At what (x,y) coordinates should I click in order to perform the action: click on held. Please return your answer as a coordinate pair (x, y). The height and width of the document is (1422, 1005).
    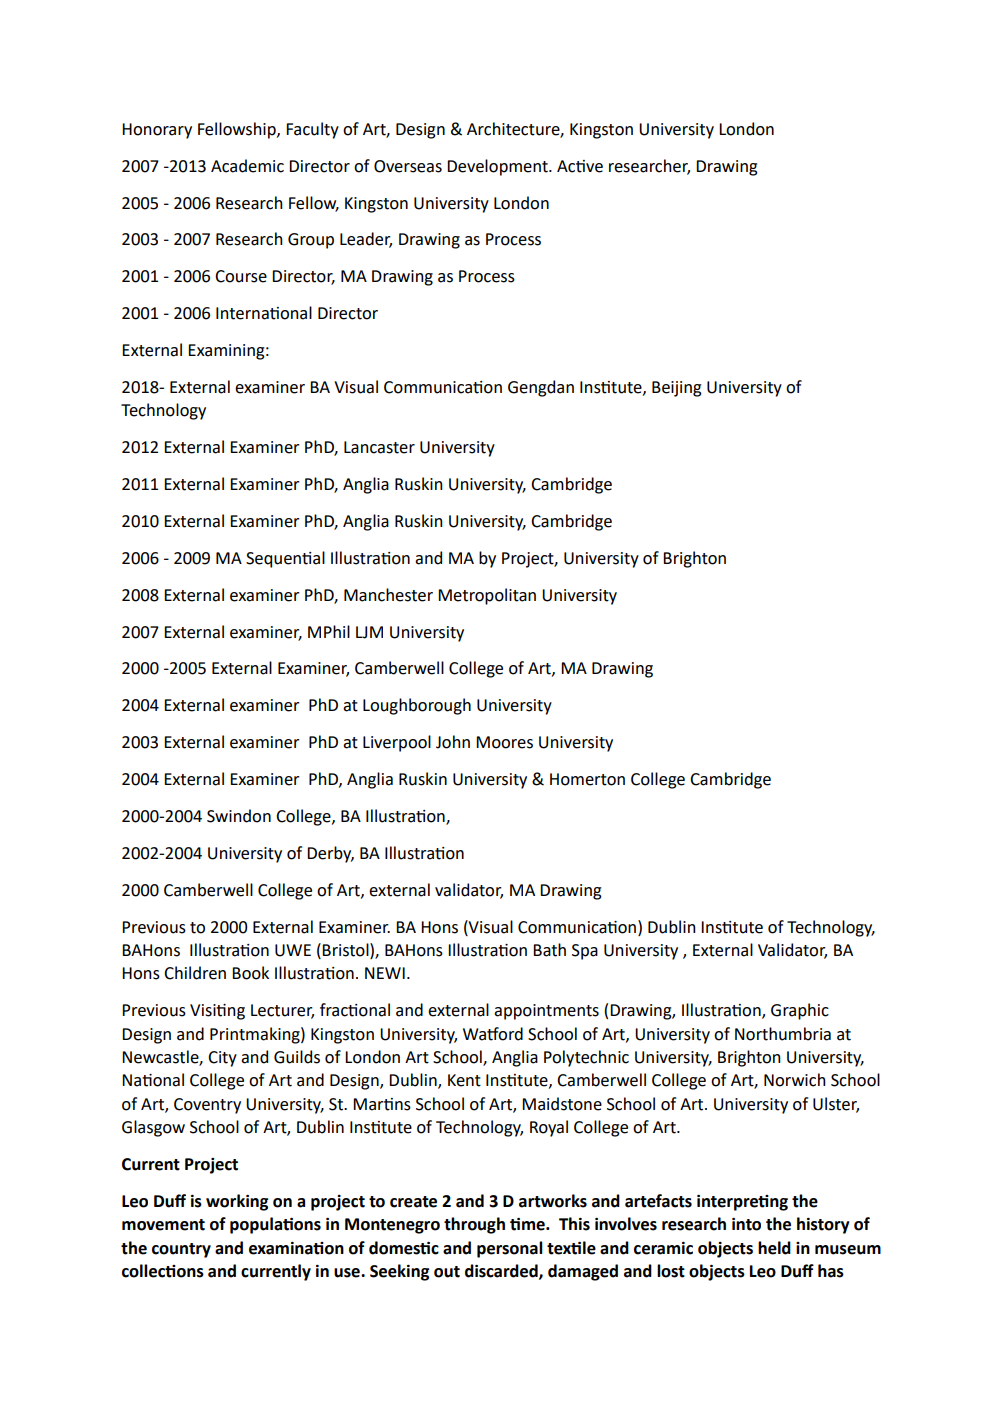
    Looking at the image, I should click on (774, 1248).
